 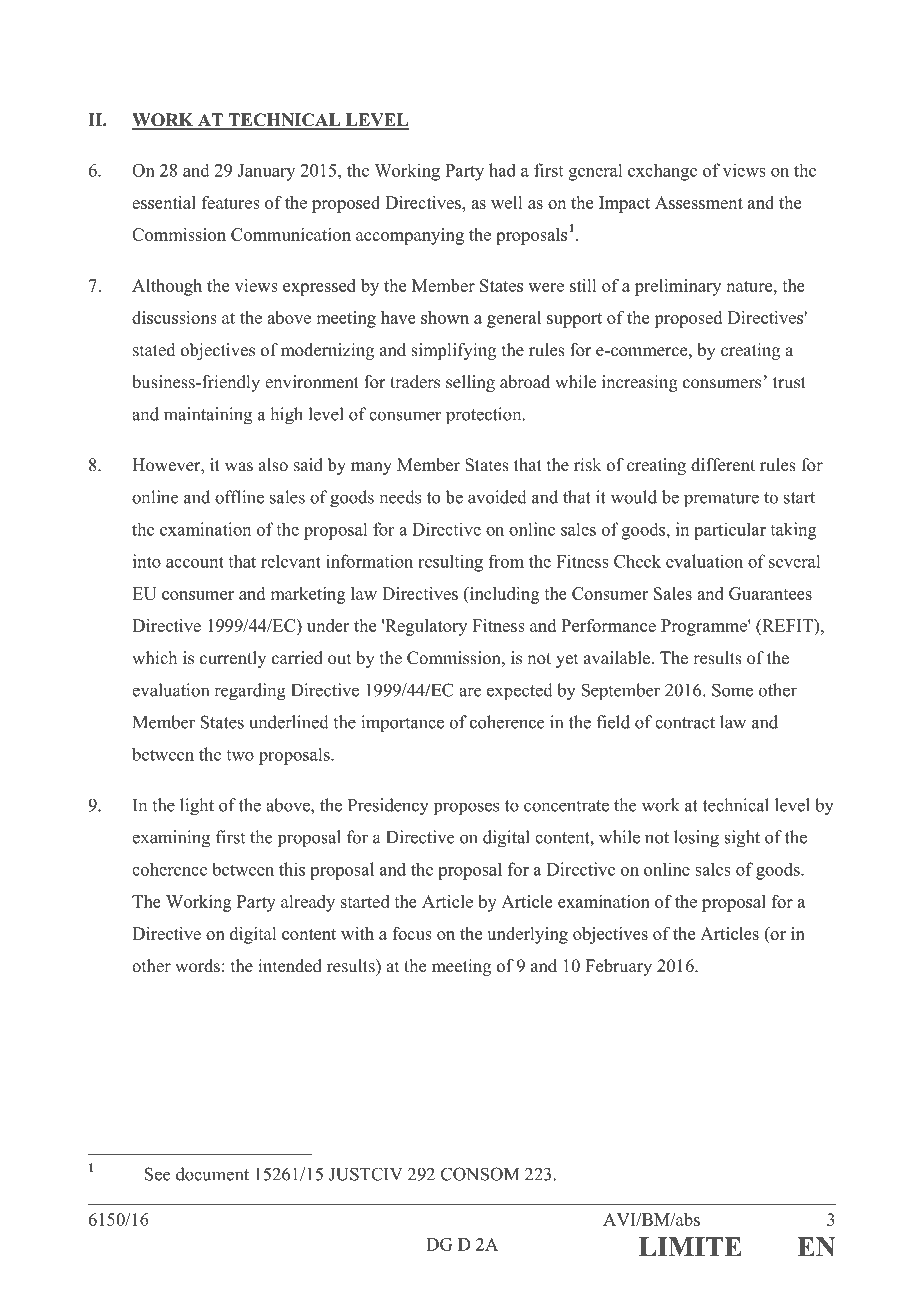 I want to click on are, so click(x=470, y=692).
